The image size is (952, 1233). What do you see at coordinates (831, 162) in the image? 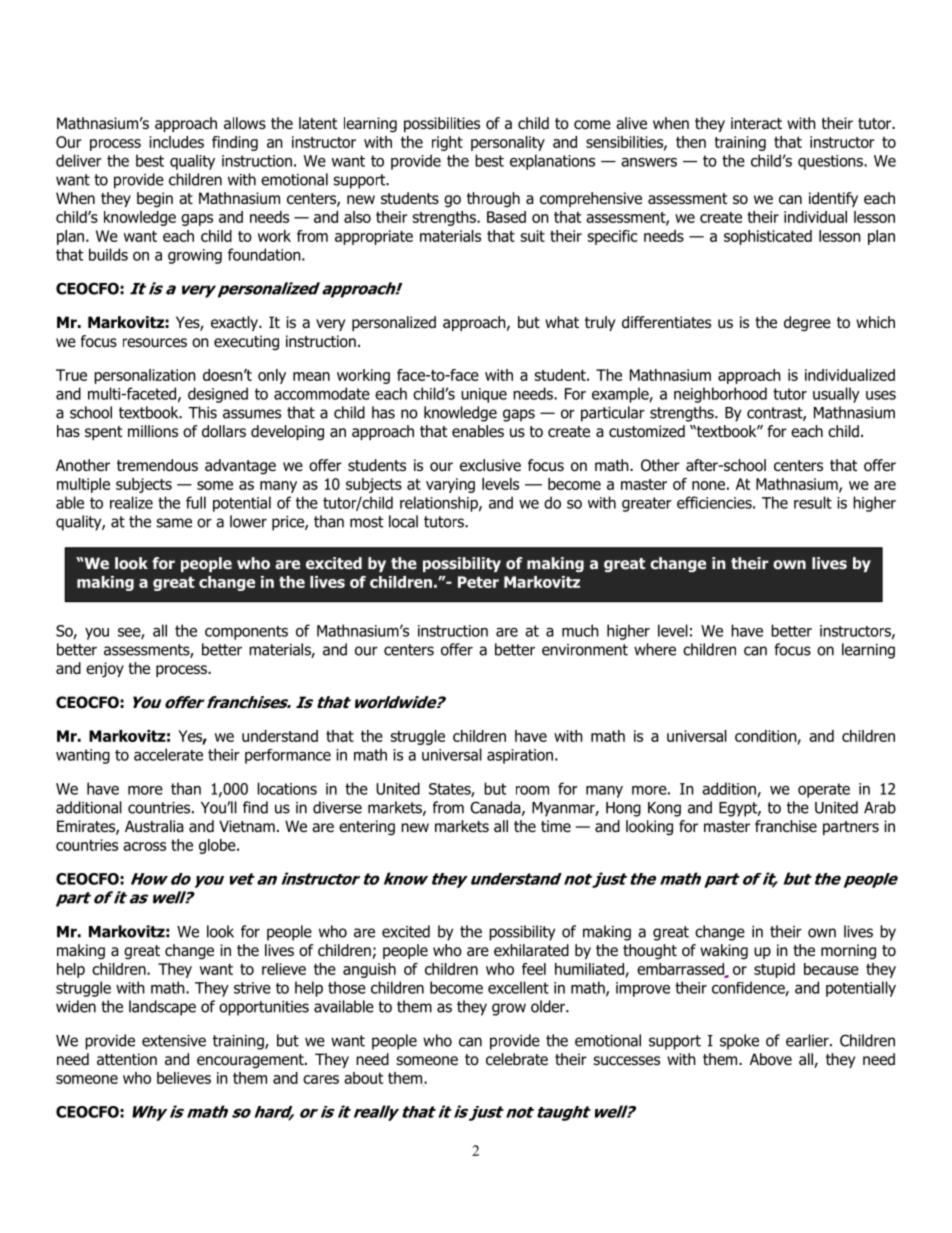
I see `questions` at bounding box center [831, 162].
